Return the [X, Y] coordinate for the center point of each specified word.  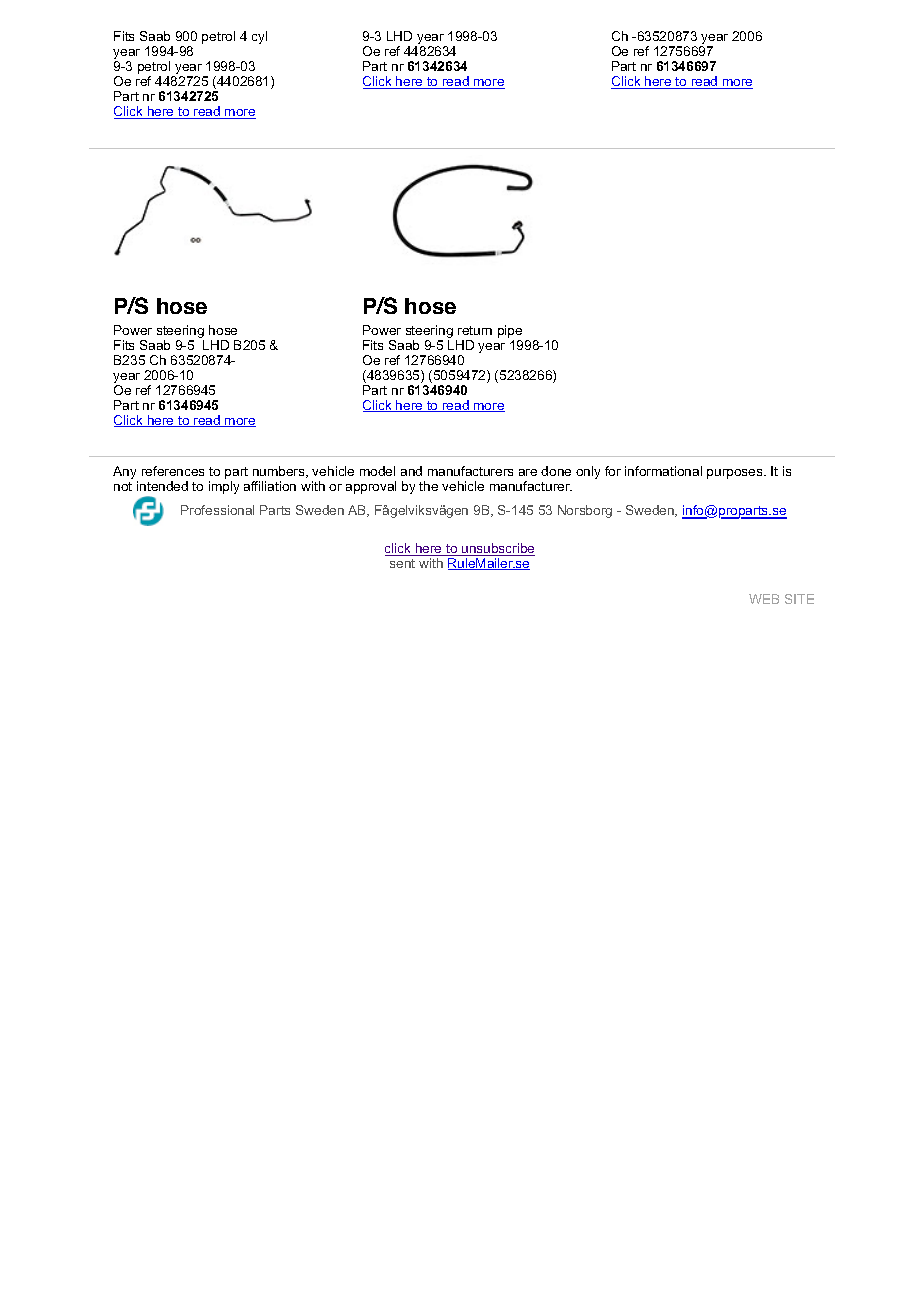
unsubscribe [497, 549]
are [528, 472]
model [377, 471]
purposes [736, 474]
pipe [510, 333]
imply [224, 487]
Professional [217, 510]
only [588, 472]
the [428, 486]
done [556, 471]
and [411, 471]
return [475, 330]
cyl [259, 37]
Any [124, 472]
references [173, 471]
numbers [280, 472]
